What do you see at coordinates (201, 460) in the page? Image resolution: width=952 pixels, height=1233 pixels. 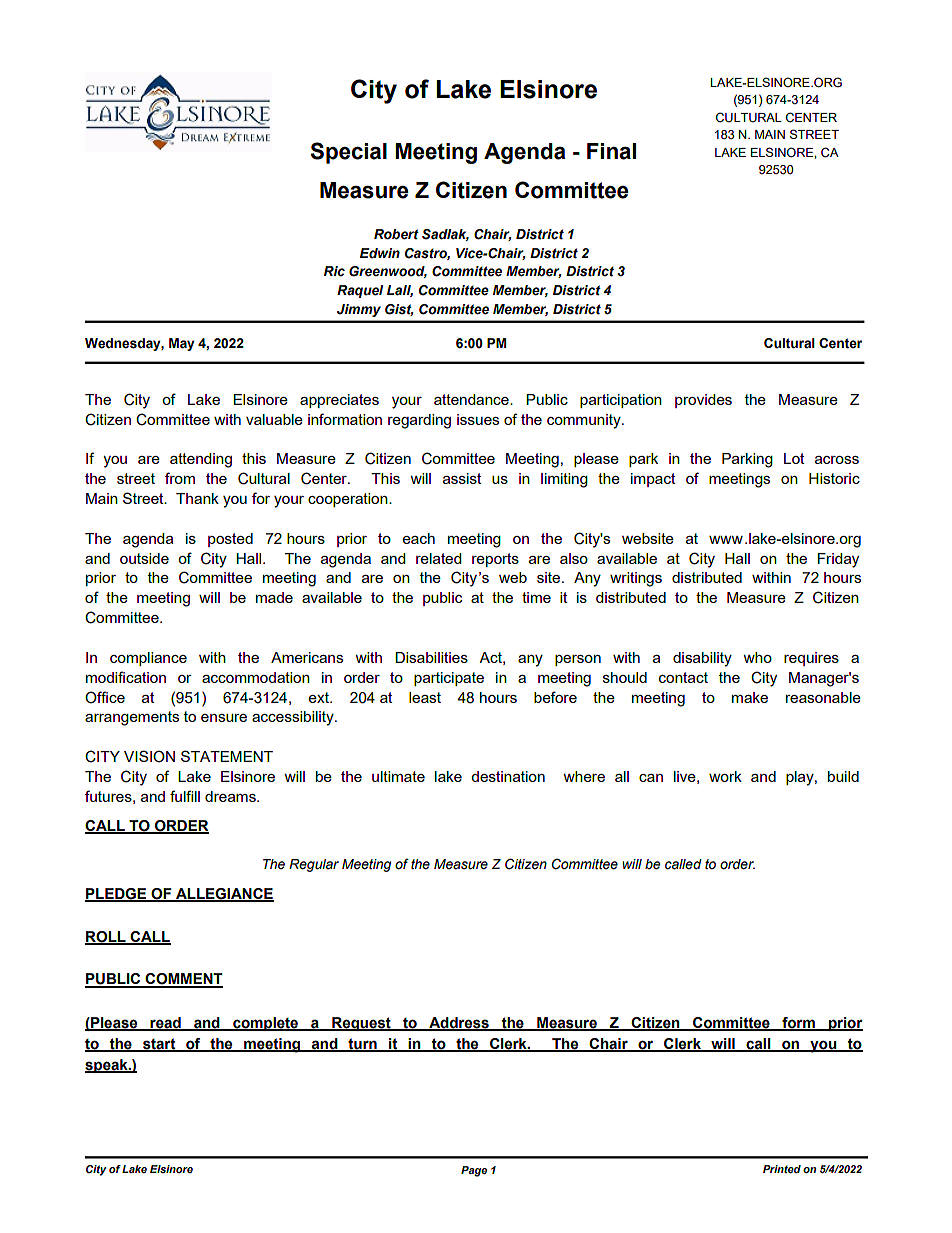 I see `attending` at bounding box center [201, 460].
